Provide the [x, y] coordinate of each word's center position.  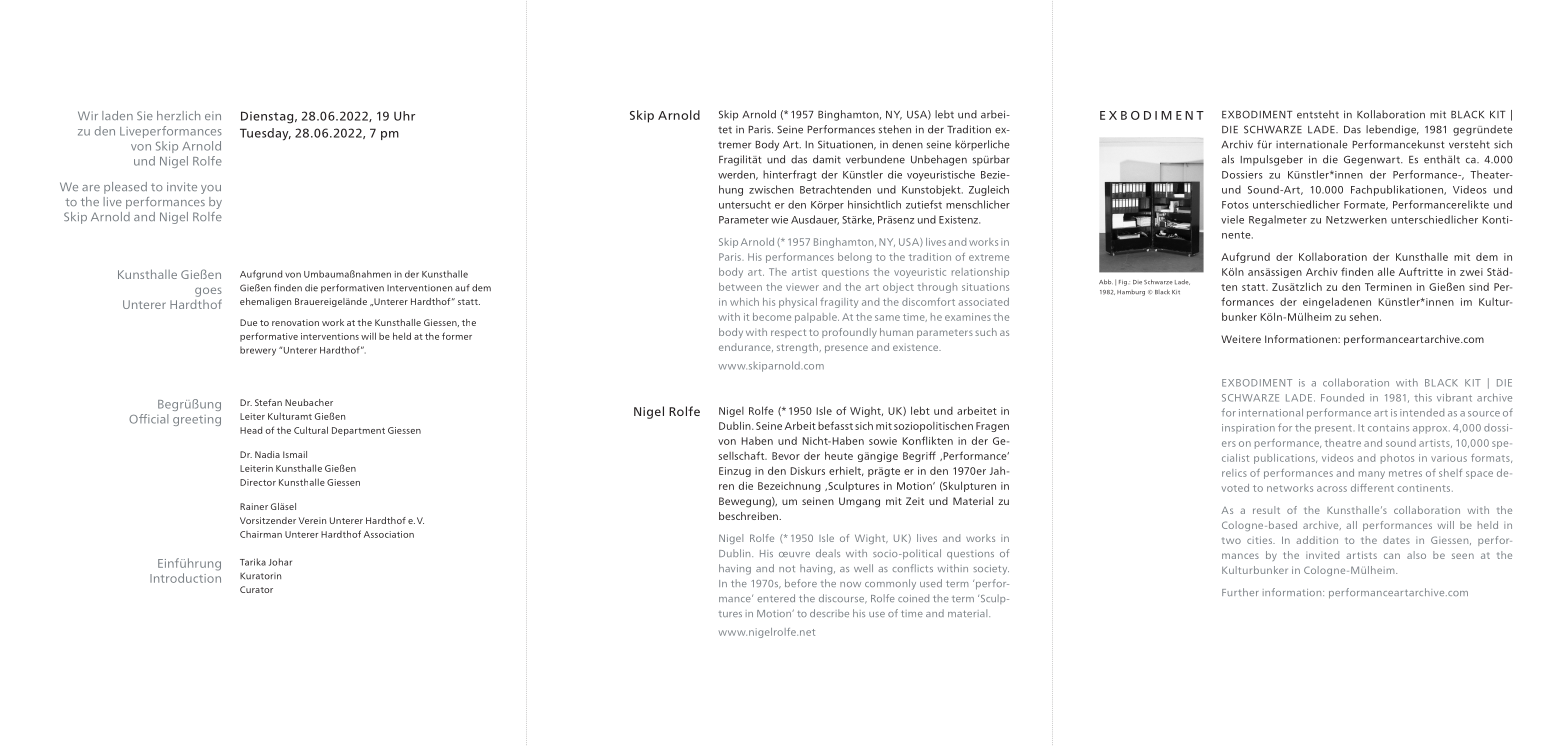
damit [827, 159]
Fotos [1235, 205]
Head [251, 430]
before [801, 583]
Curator [256, 589]
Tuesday [265, 134]
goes [208, 292]
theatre [1343, 443]
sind [1479, 287]
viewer [802, 287]
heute [839, 455]
